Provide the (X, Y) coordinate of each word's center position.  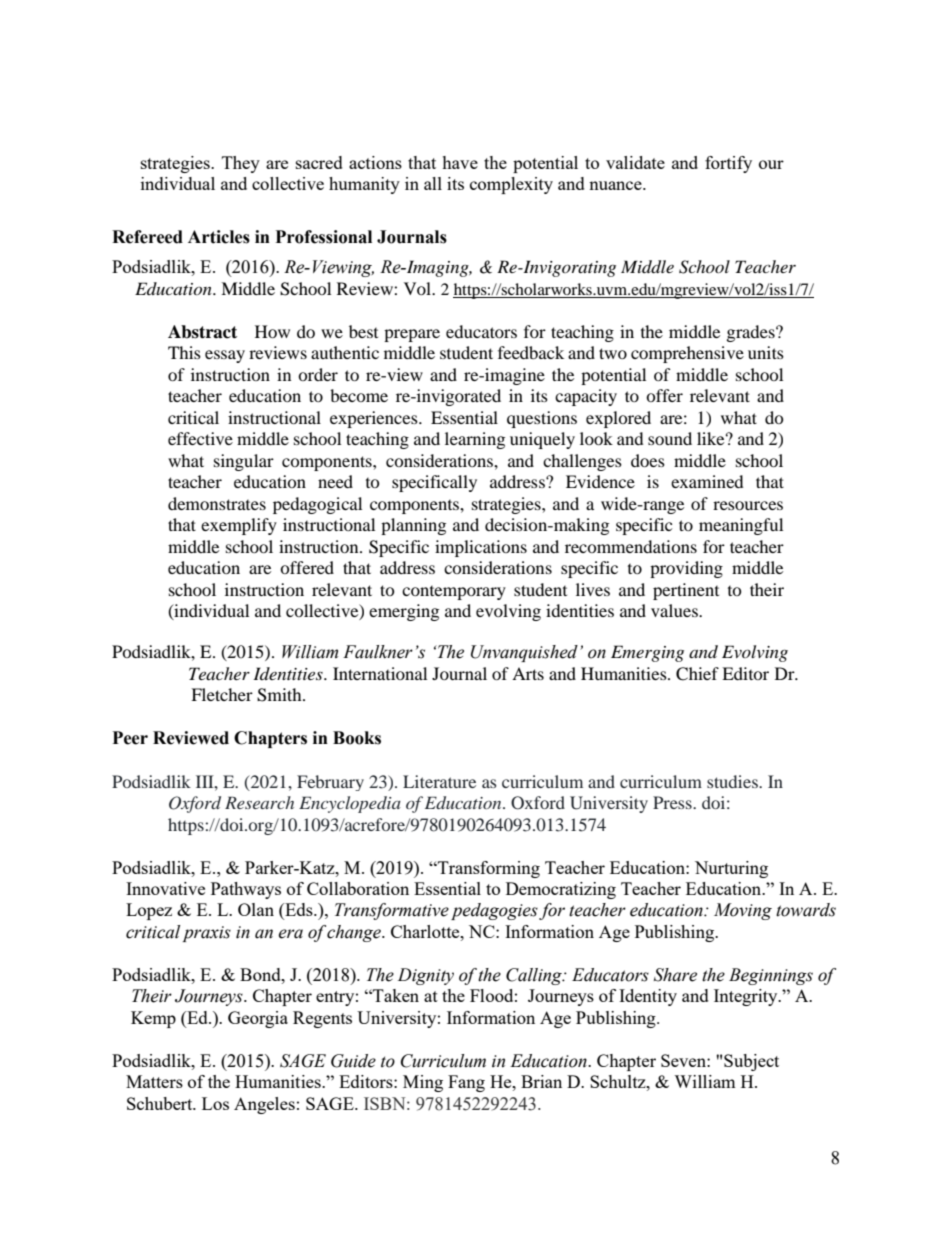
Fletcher (222, 694)
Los (215, 1103)
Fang (466, 1083)
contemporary (454, 593)
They (241, 164)
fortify (728, 164)
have (460, 162)
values (675, 610)
